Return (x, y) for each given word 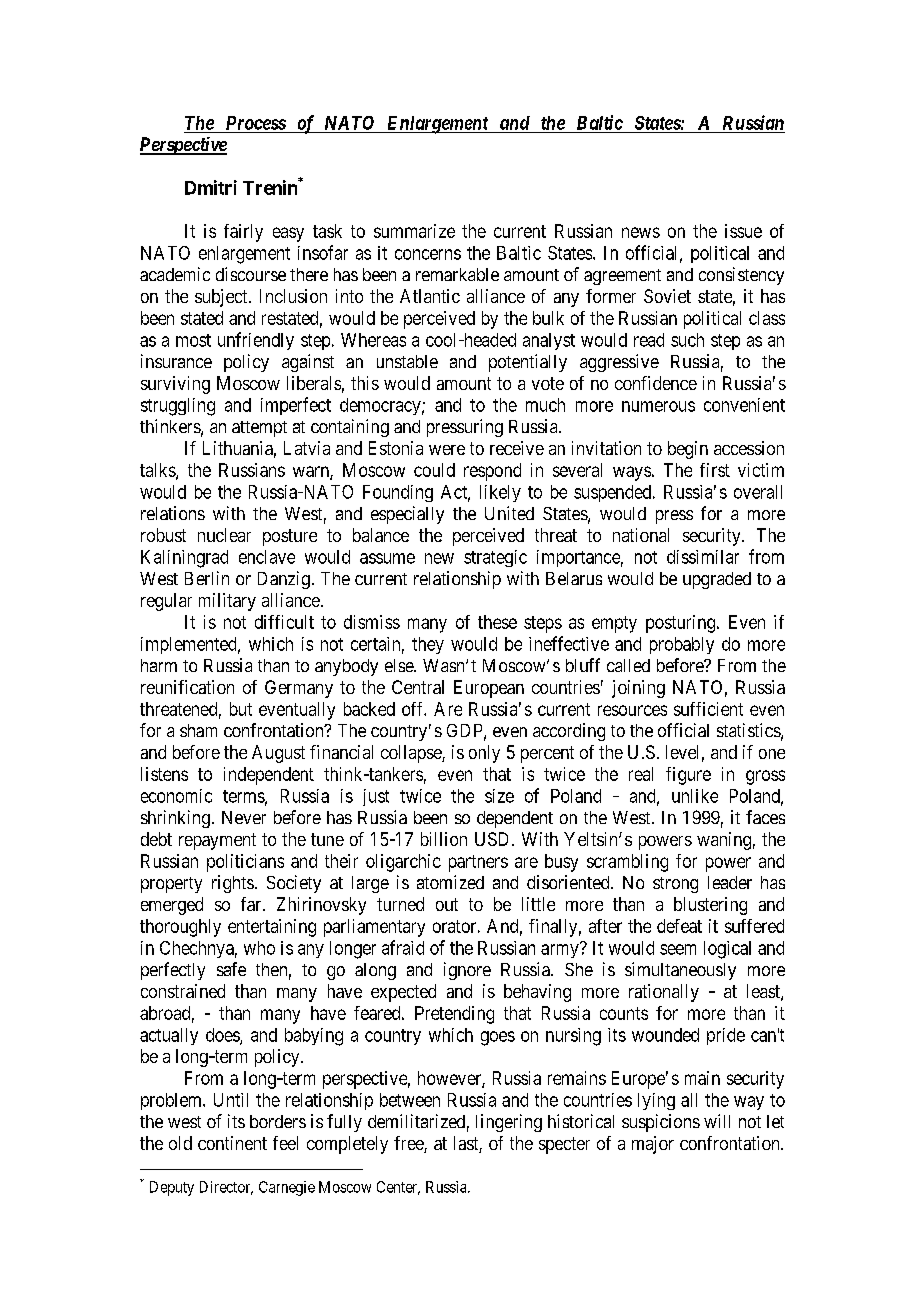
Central (418, 687)
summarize (414, 231)
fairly (243, 233)
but (241, 709)
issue (743, 231)
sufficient (708, 709)
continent (232, 1143)
